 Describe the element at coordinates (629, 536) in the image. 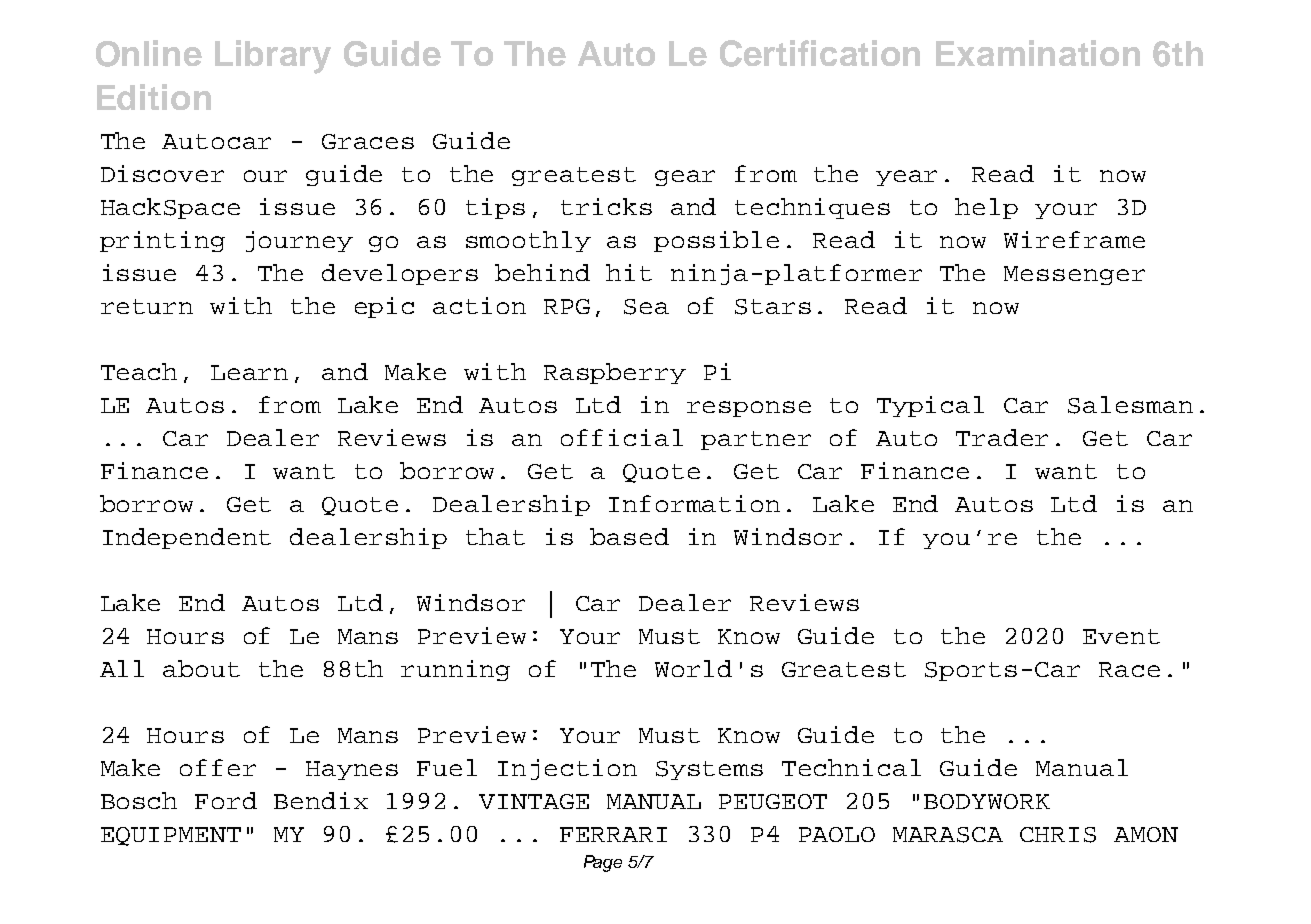

I see `based` at that location.
